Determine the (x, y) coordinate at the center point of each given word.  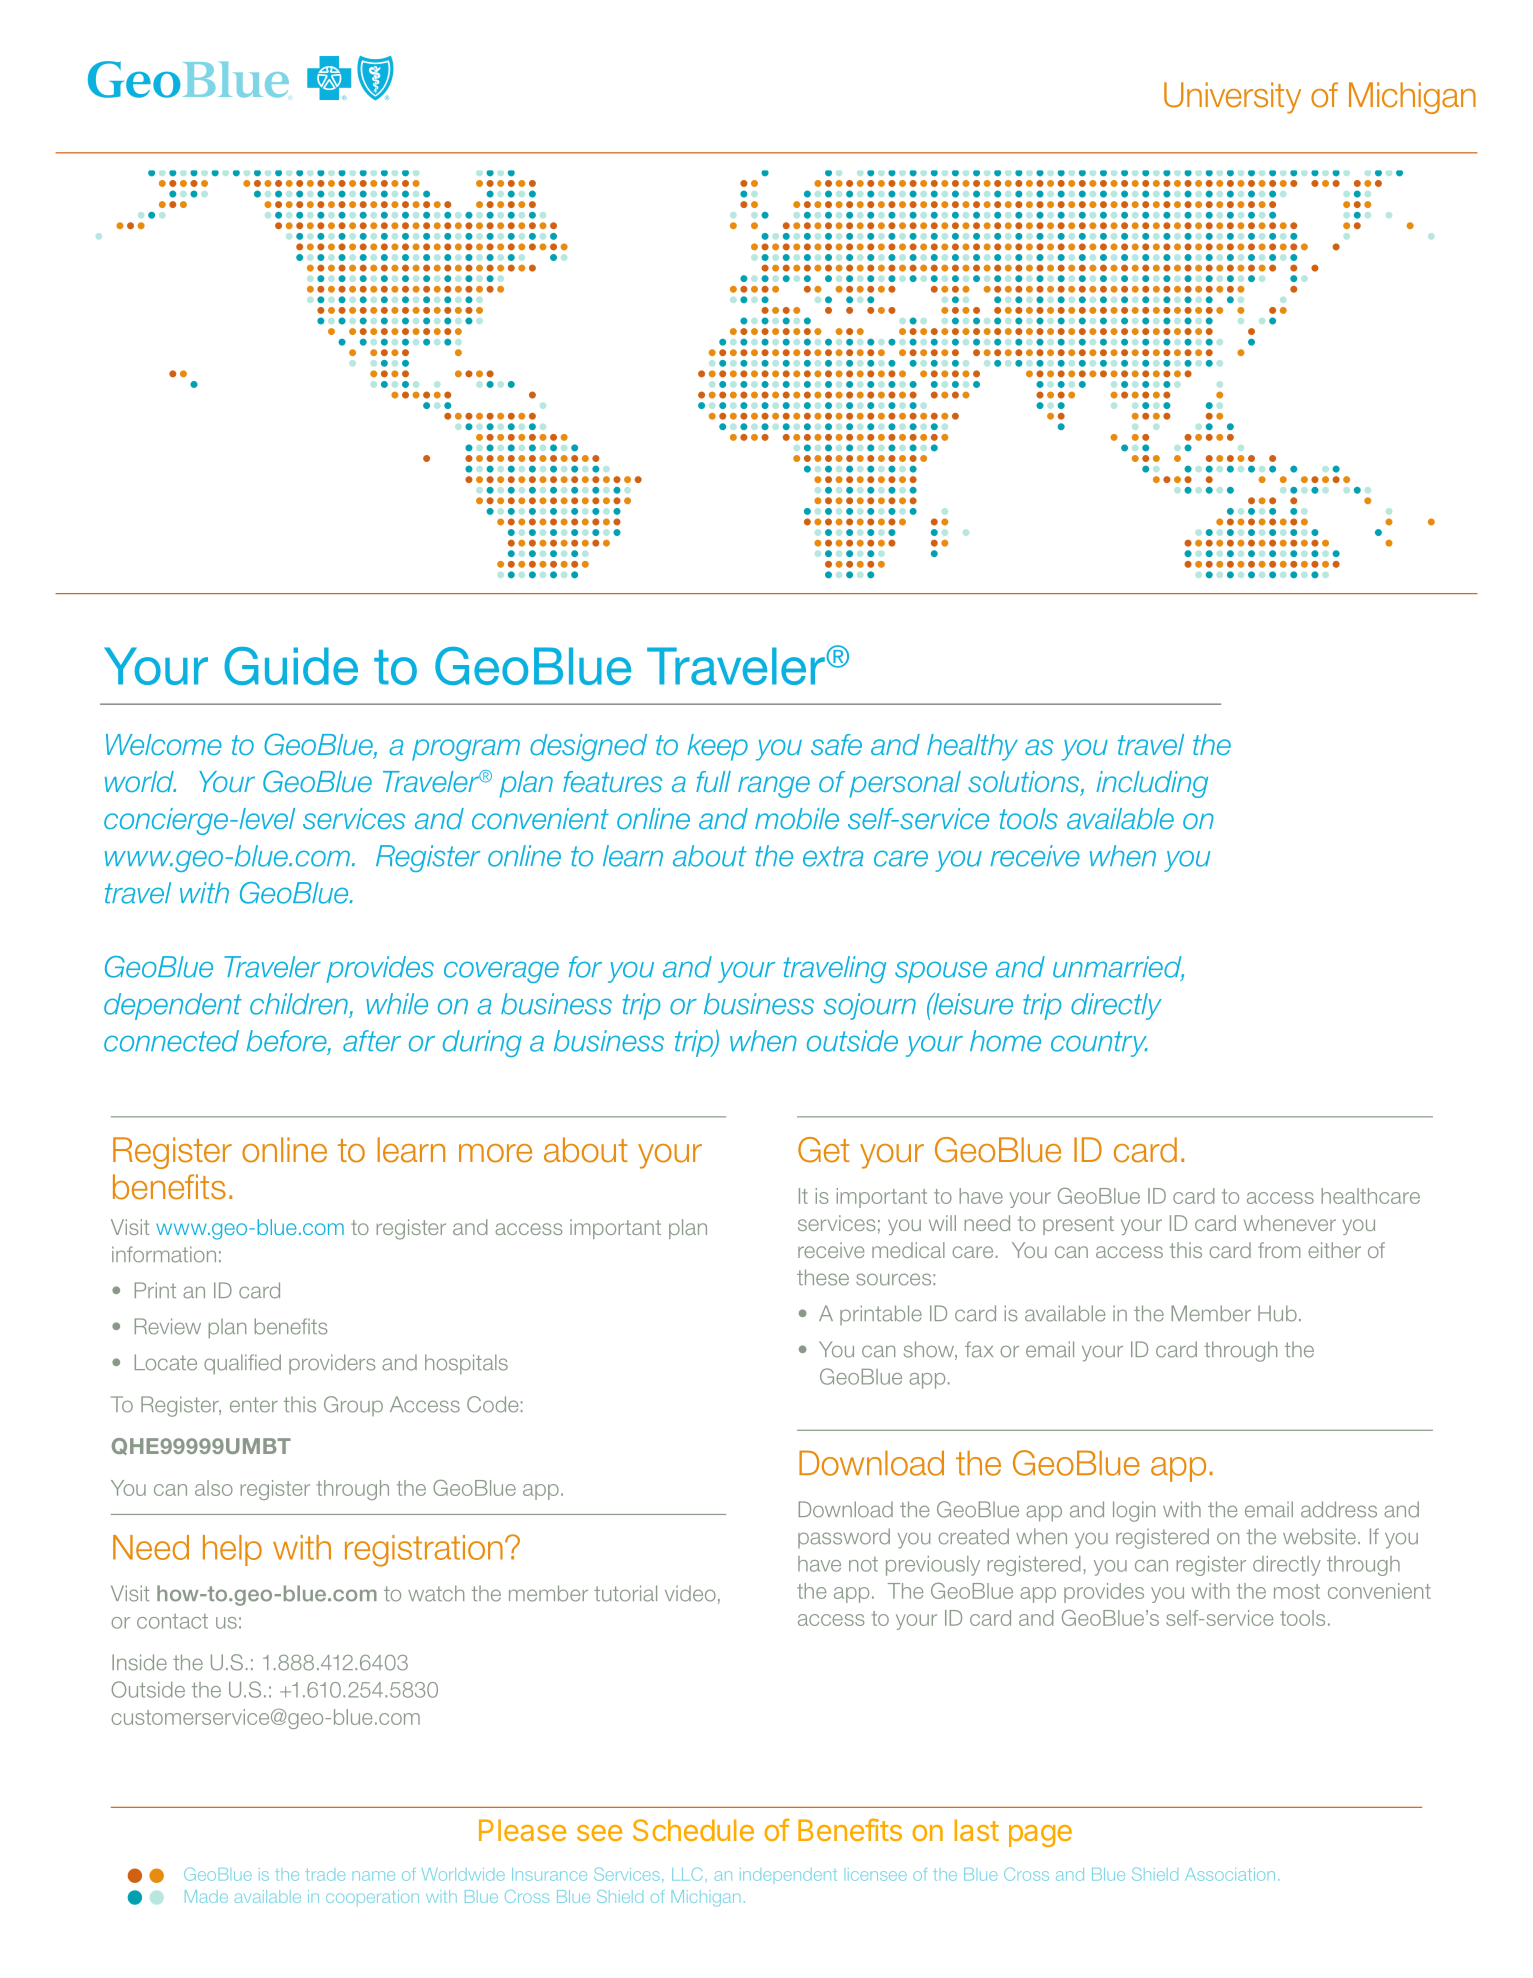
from (1279, 1250)
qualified (242, 1364)
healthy (972, 747)
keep (717, 747)
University (1232, 98)
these (823, 1277)
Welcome (164, 744)
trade (325, 1875)
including (1152, 784)
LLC (687, 1874)
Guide (291, 666)
